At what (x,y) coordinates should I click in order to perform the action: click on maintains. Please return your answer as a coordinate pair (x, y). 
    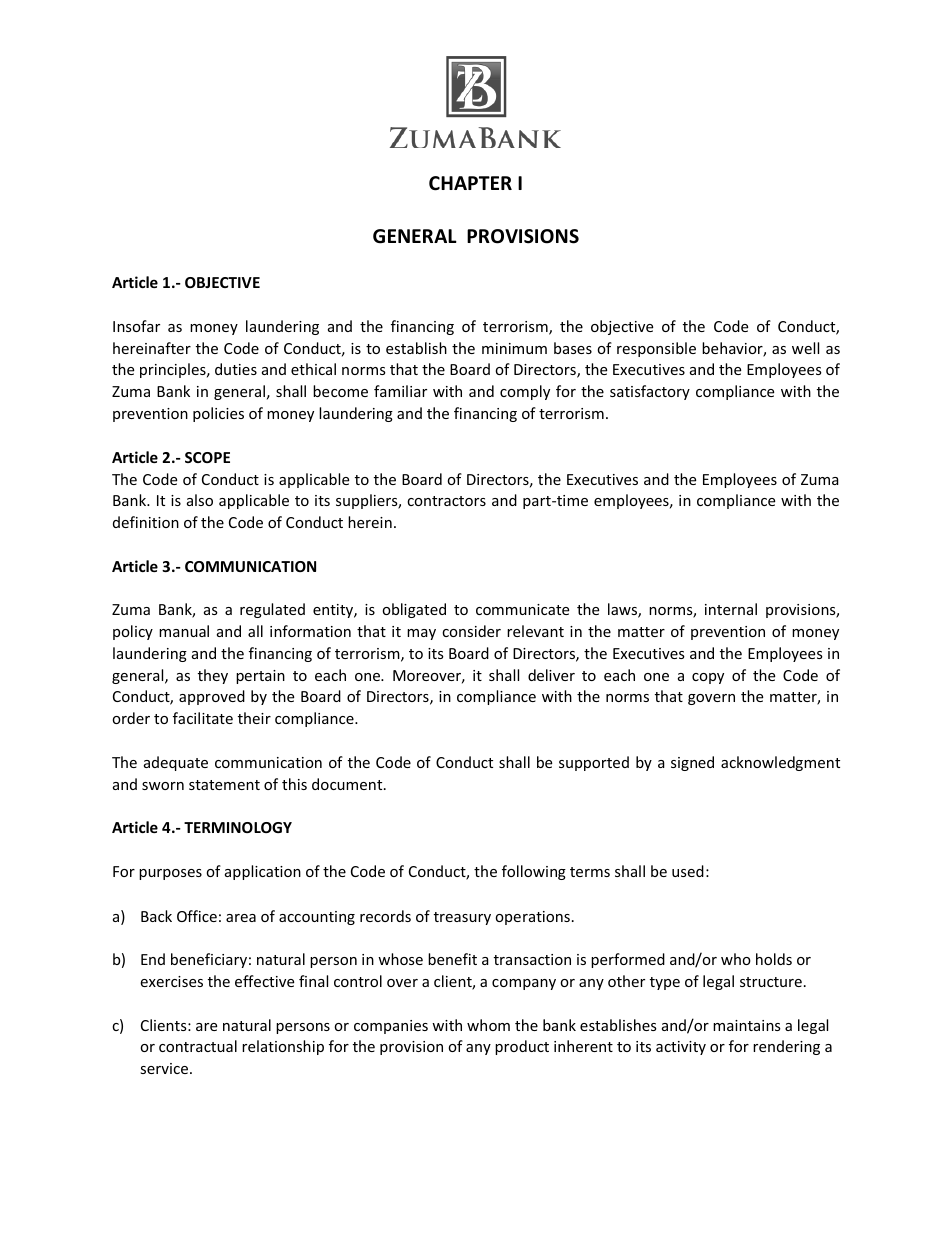
    Looking at the image, I should click on (747, 1025).
